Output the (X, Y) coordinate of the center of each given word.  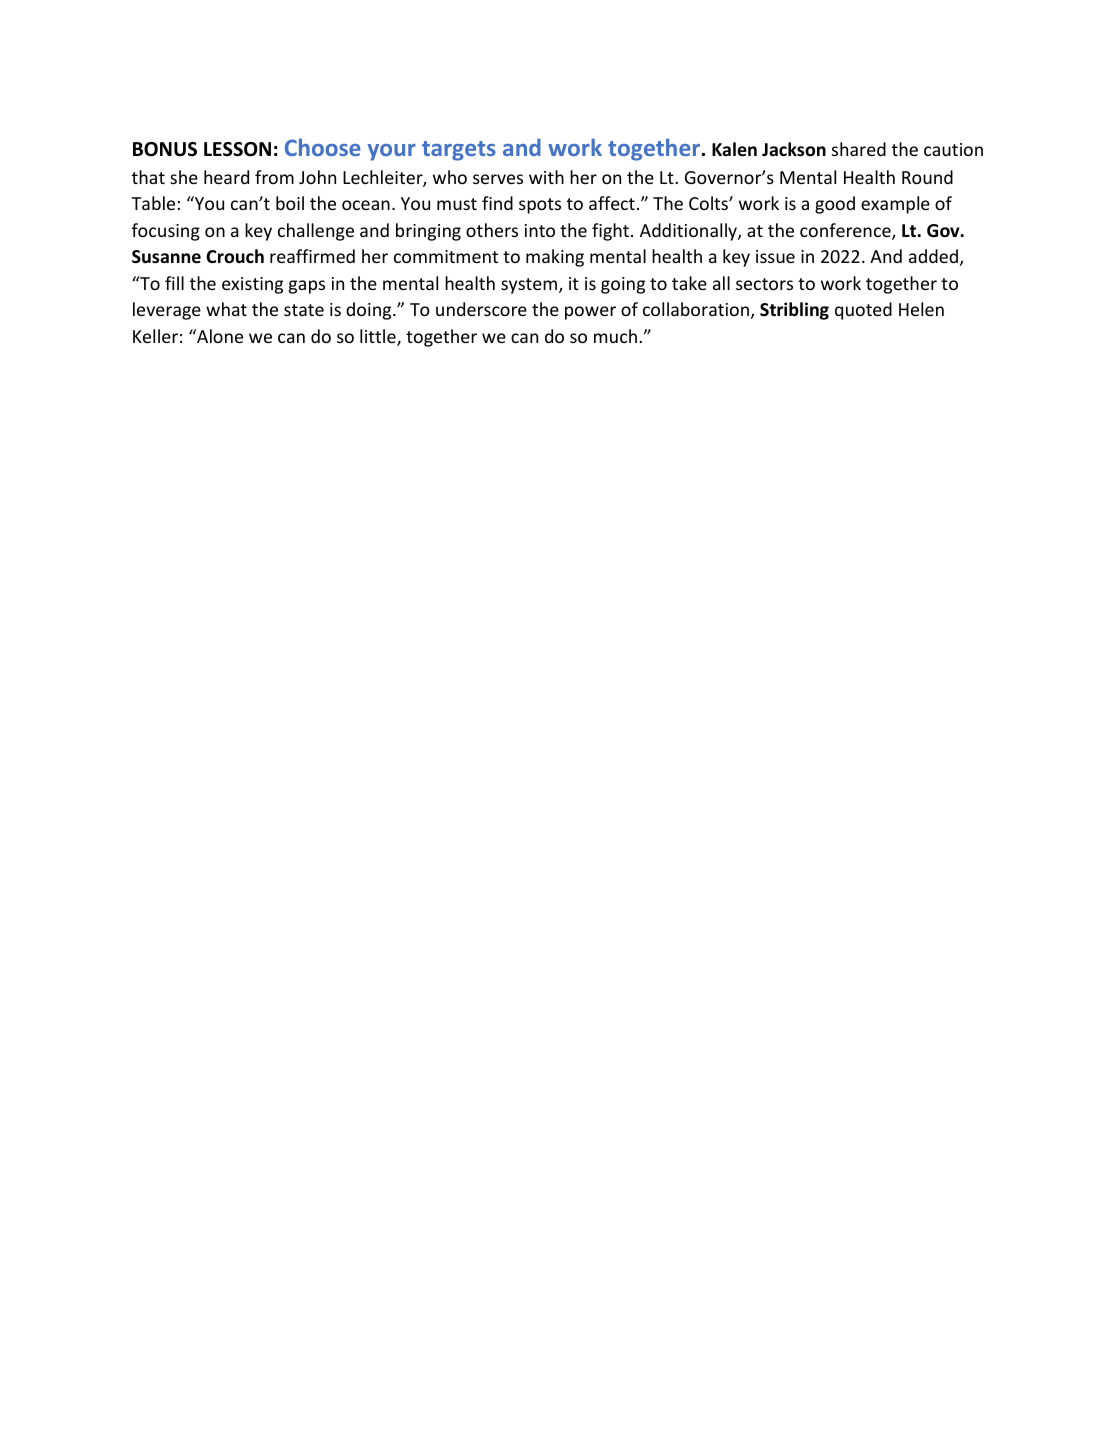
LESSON (237, 149)
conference (846, 231)
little (379, 337)
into (540, 230)
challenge (316, 232)
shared (859, 149)
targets (459, 151)
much (615, 336)
